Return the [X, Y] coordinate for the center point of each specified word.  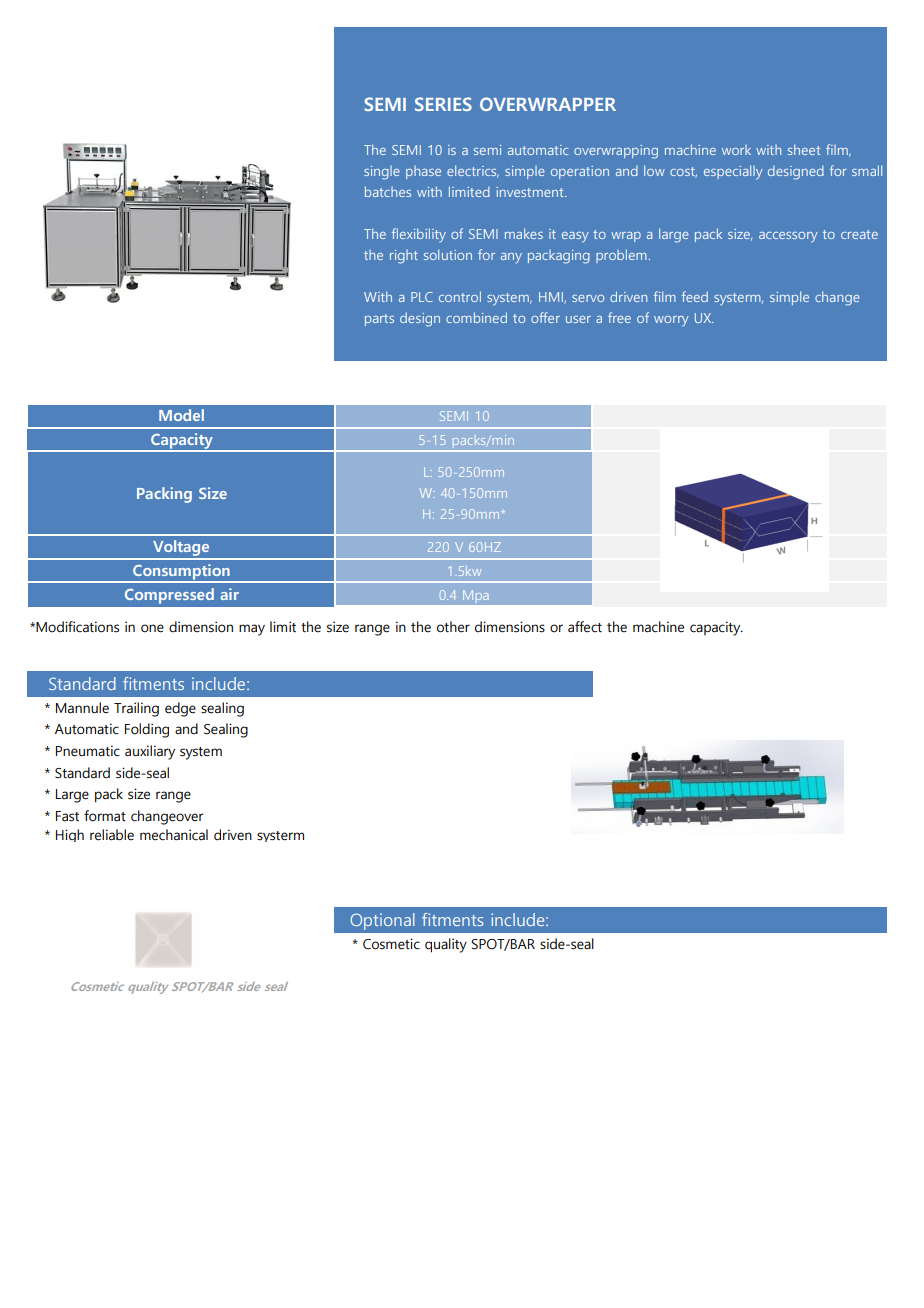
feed [695, 296]
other [453, 627]
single [382, 173]
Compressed [169, 596]
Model [181, 415]
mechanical [174, 835]
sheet [804, 149]
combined [476, 317]
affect [585, 627]
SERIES [443, 104]
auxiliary [150, 752]
